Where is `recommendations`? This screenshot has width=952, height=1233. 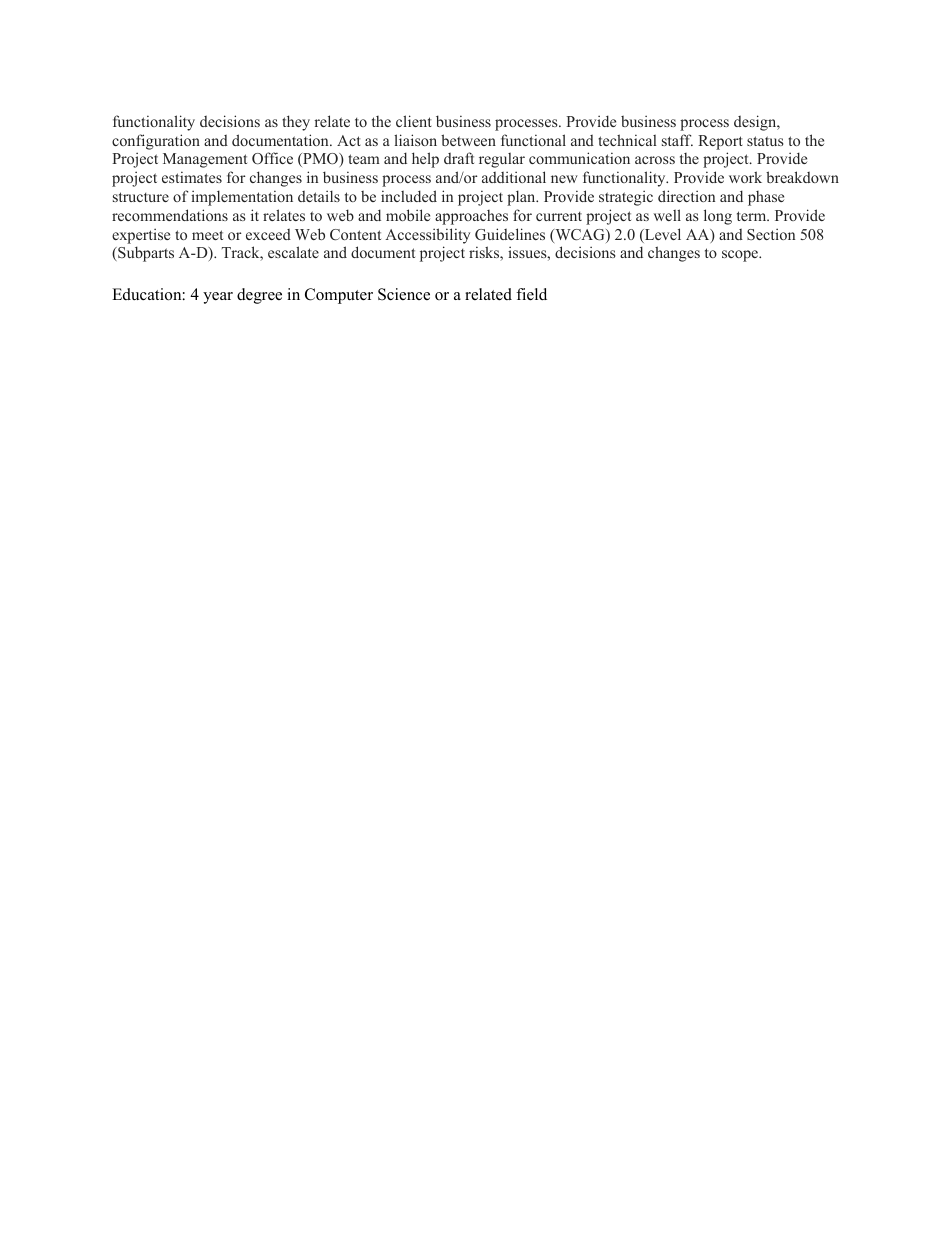 recommendations is located at coordinates (170, 215).
